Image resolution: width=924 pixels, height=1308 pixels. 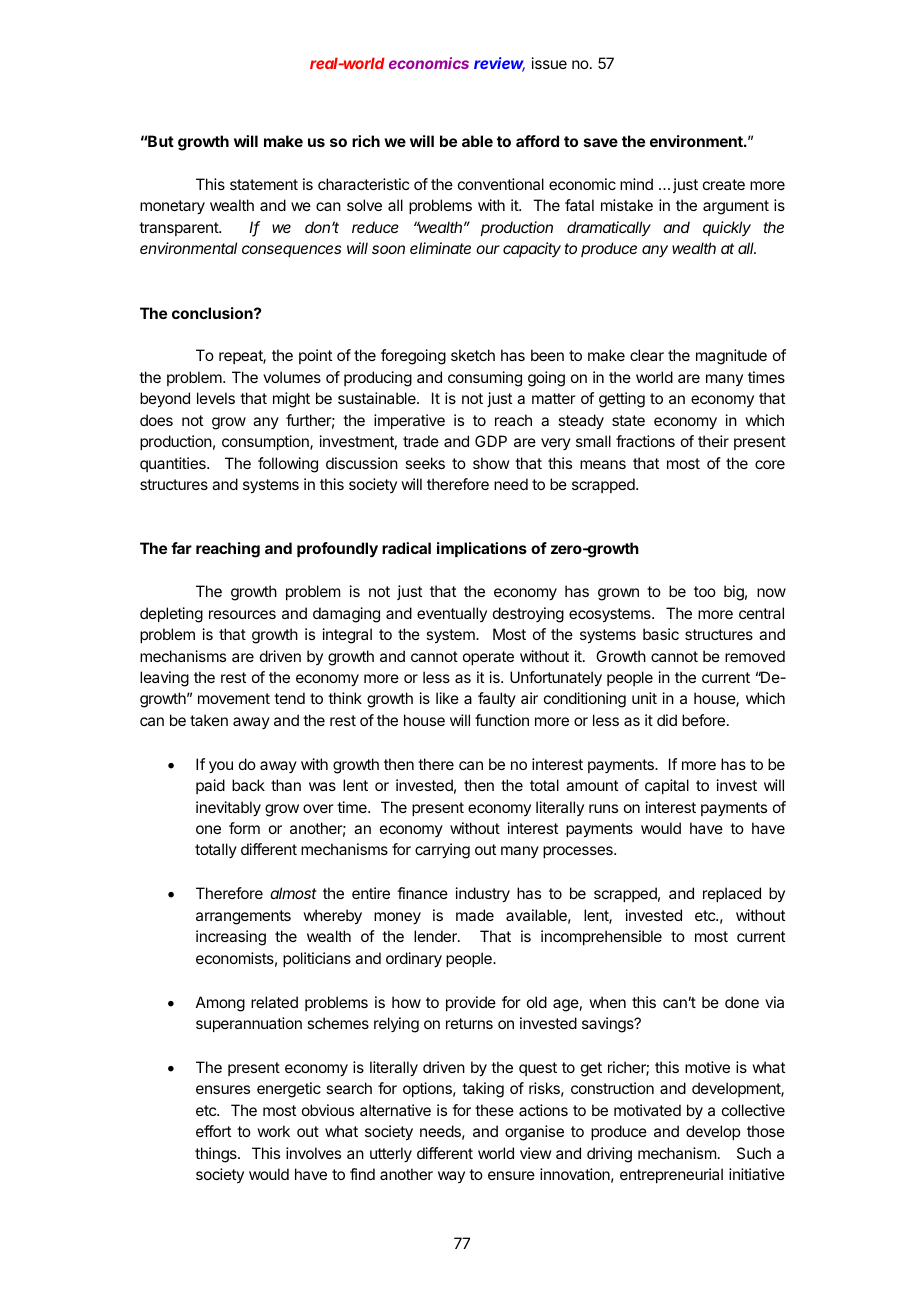 I want to click on consuming, so click(x=485, y=379).
